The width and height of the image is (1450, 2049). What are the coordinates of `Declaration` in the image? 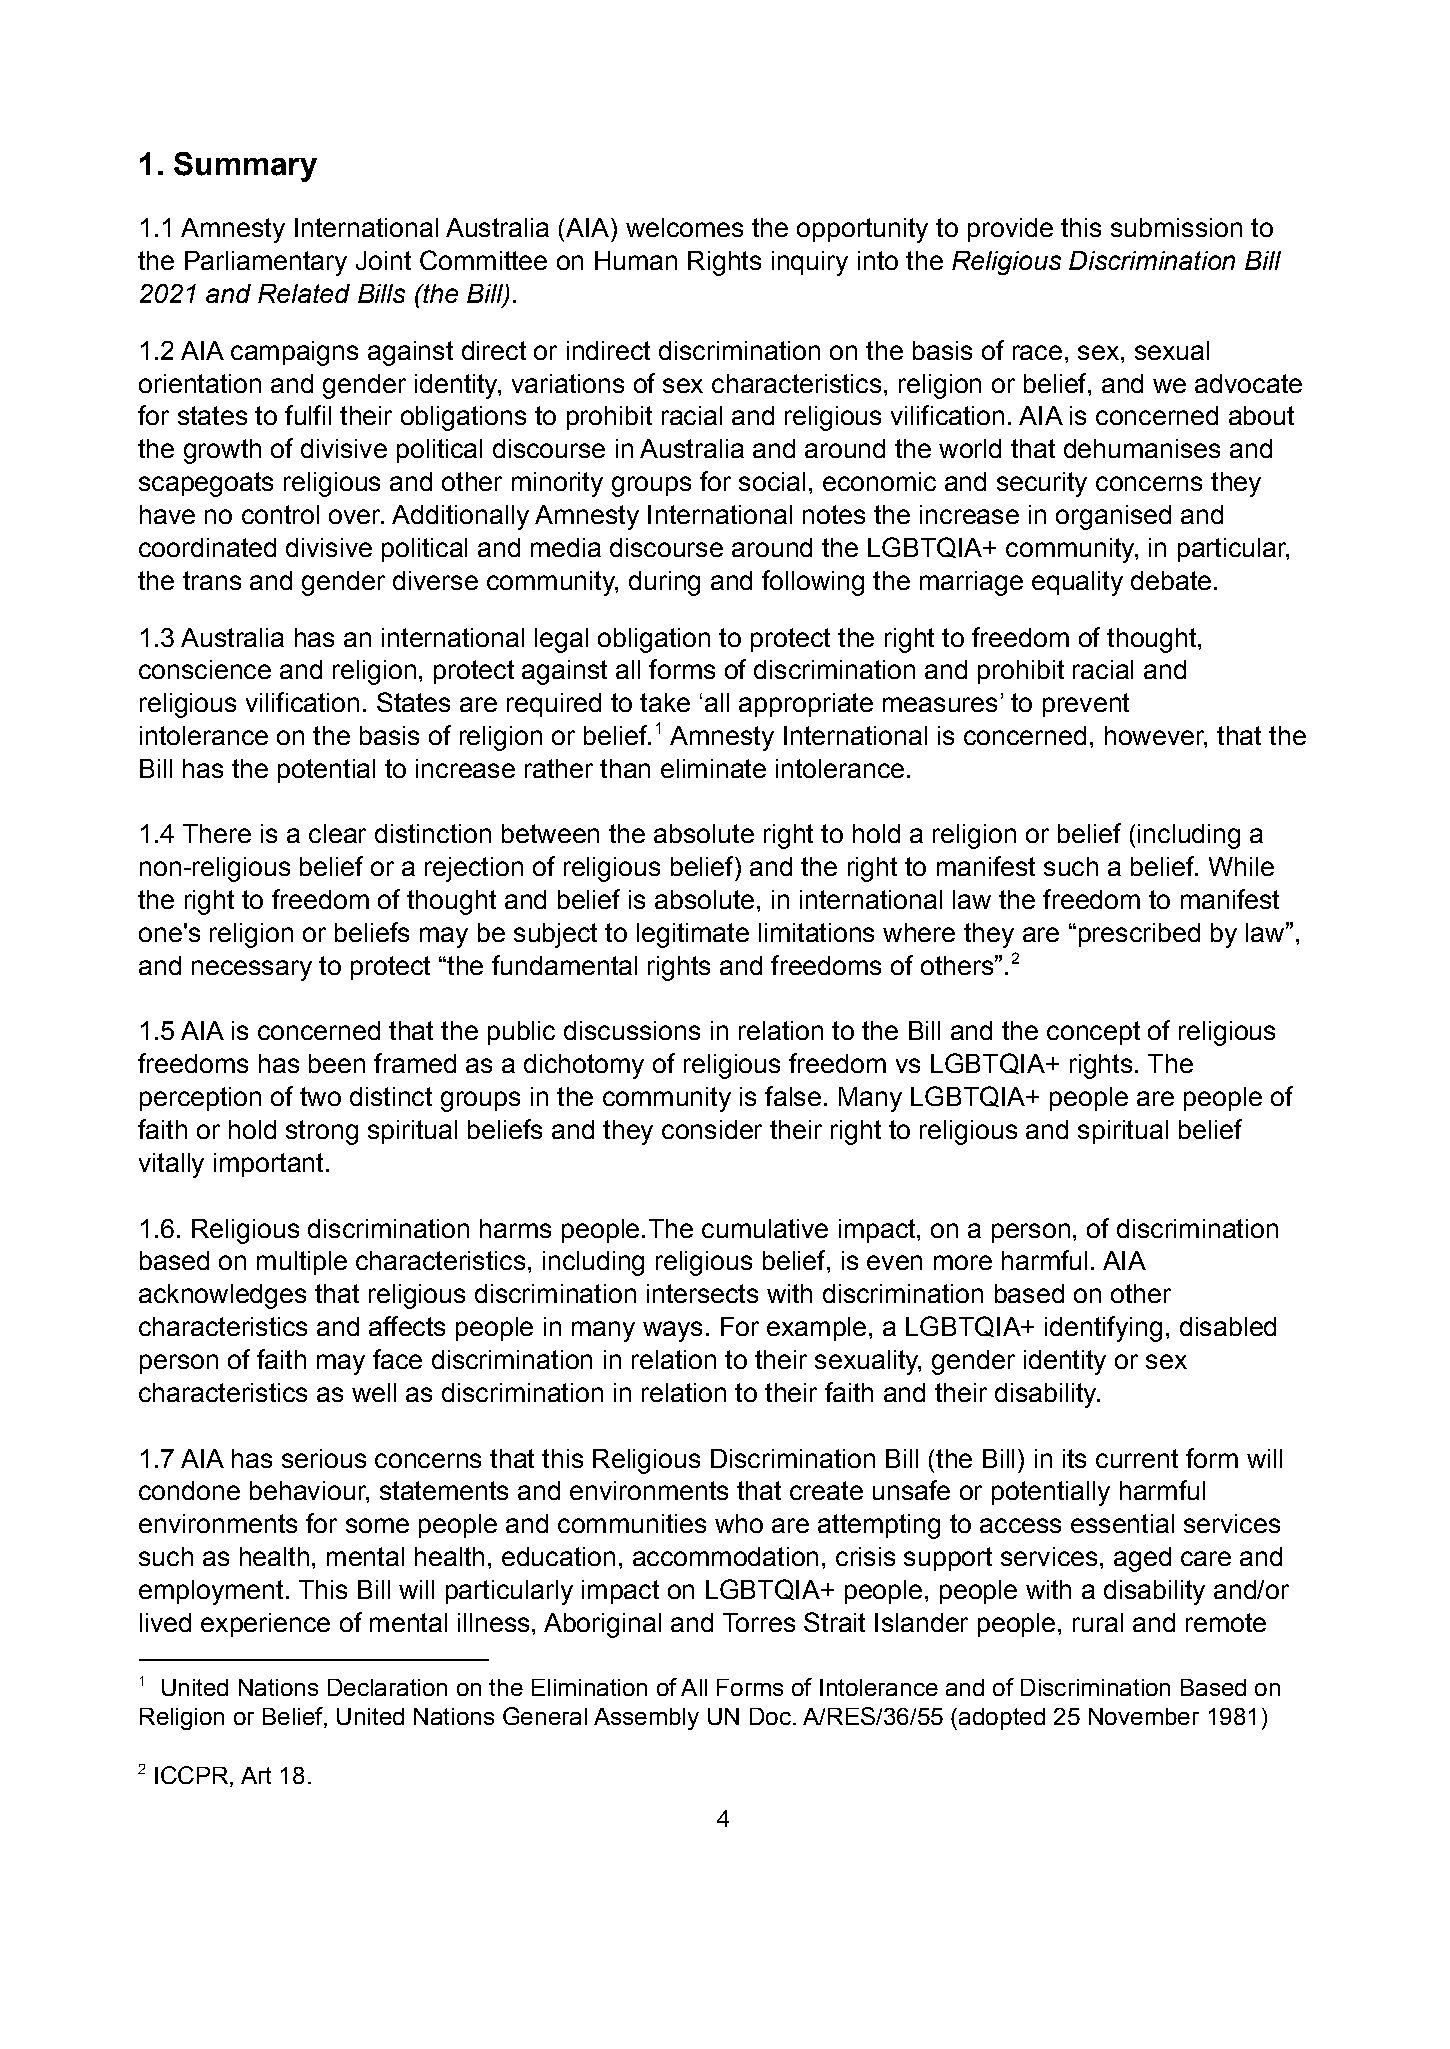 It's located at (387, 1687).
